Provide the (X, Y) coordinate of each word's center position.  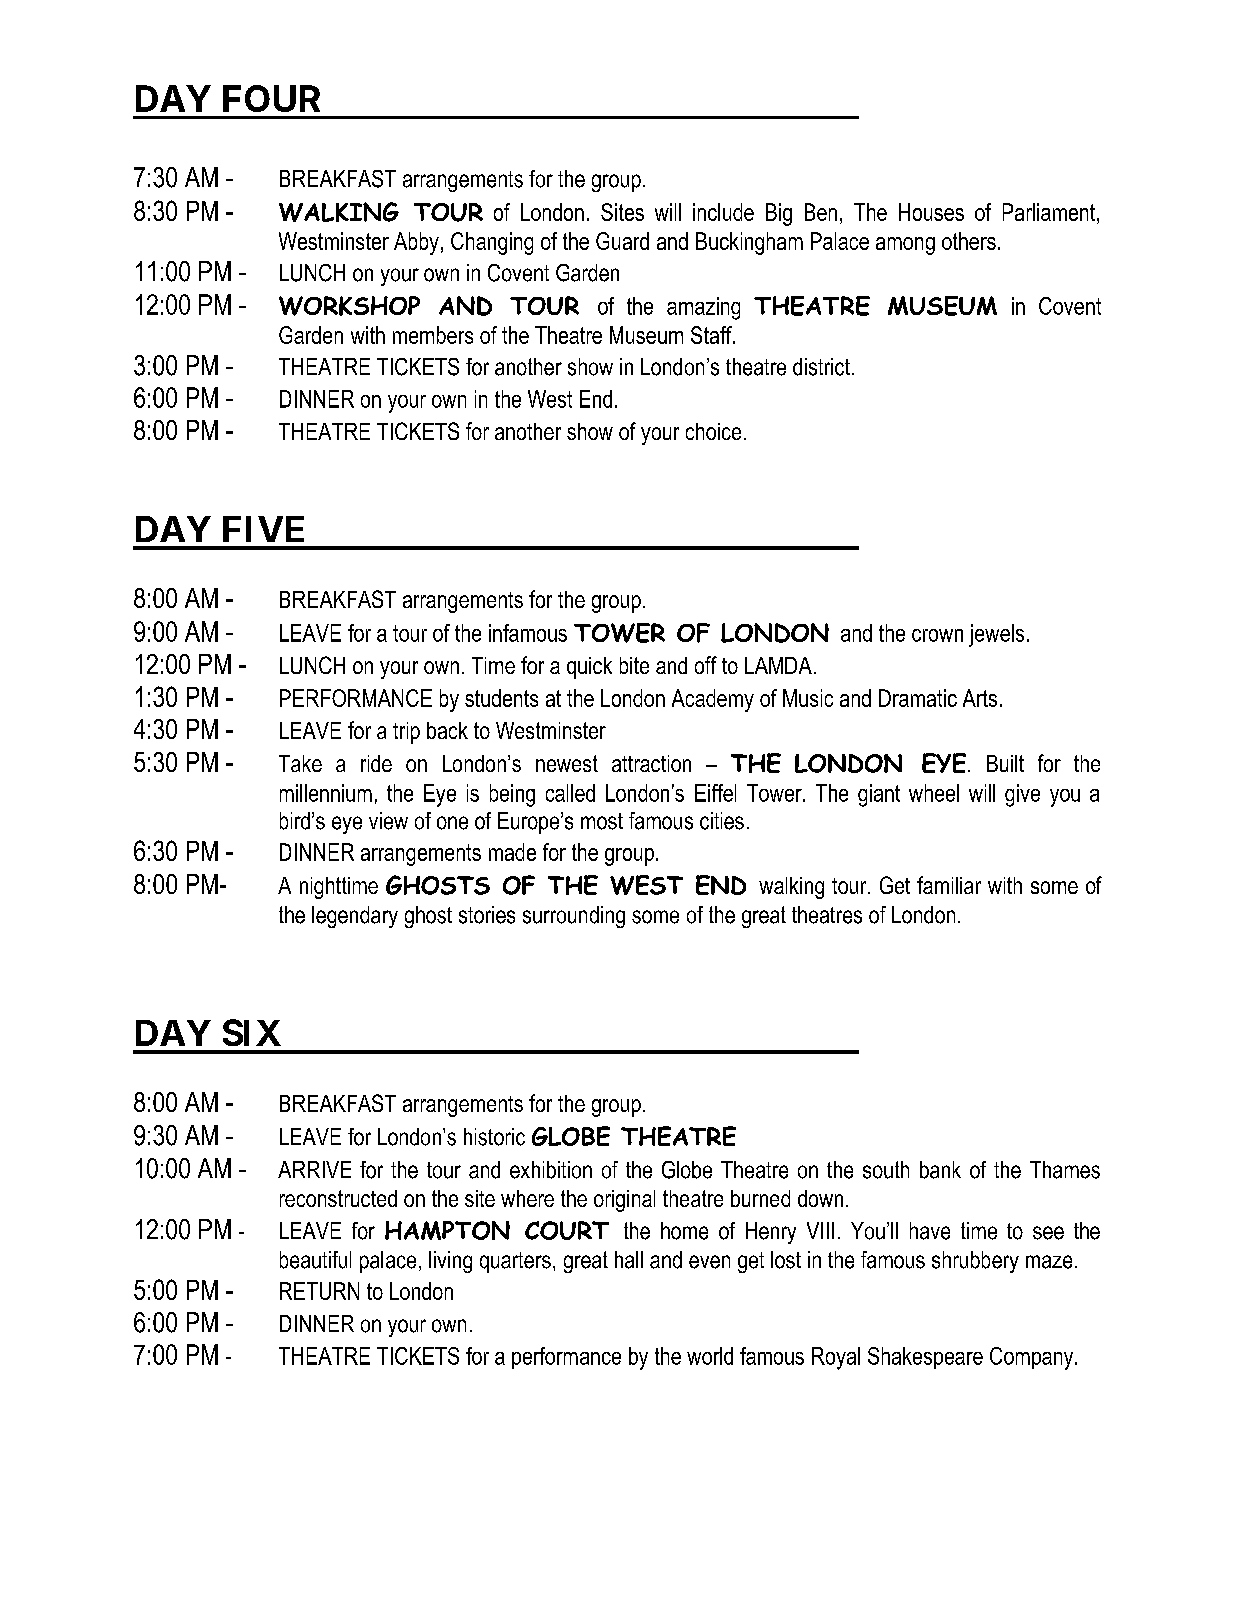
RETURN (319, 1291)
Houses (931, 212)
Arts (980, 698)
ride (376, 763)
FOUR (271, 98)
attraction (651, 763)
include (723, 212)
